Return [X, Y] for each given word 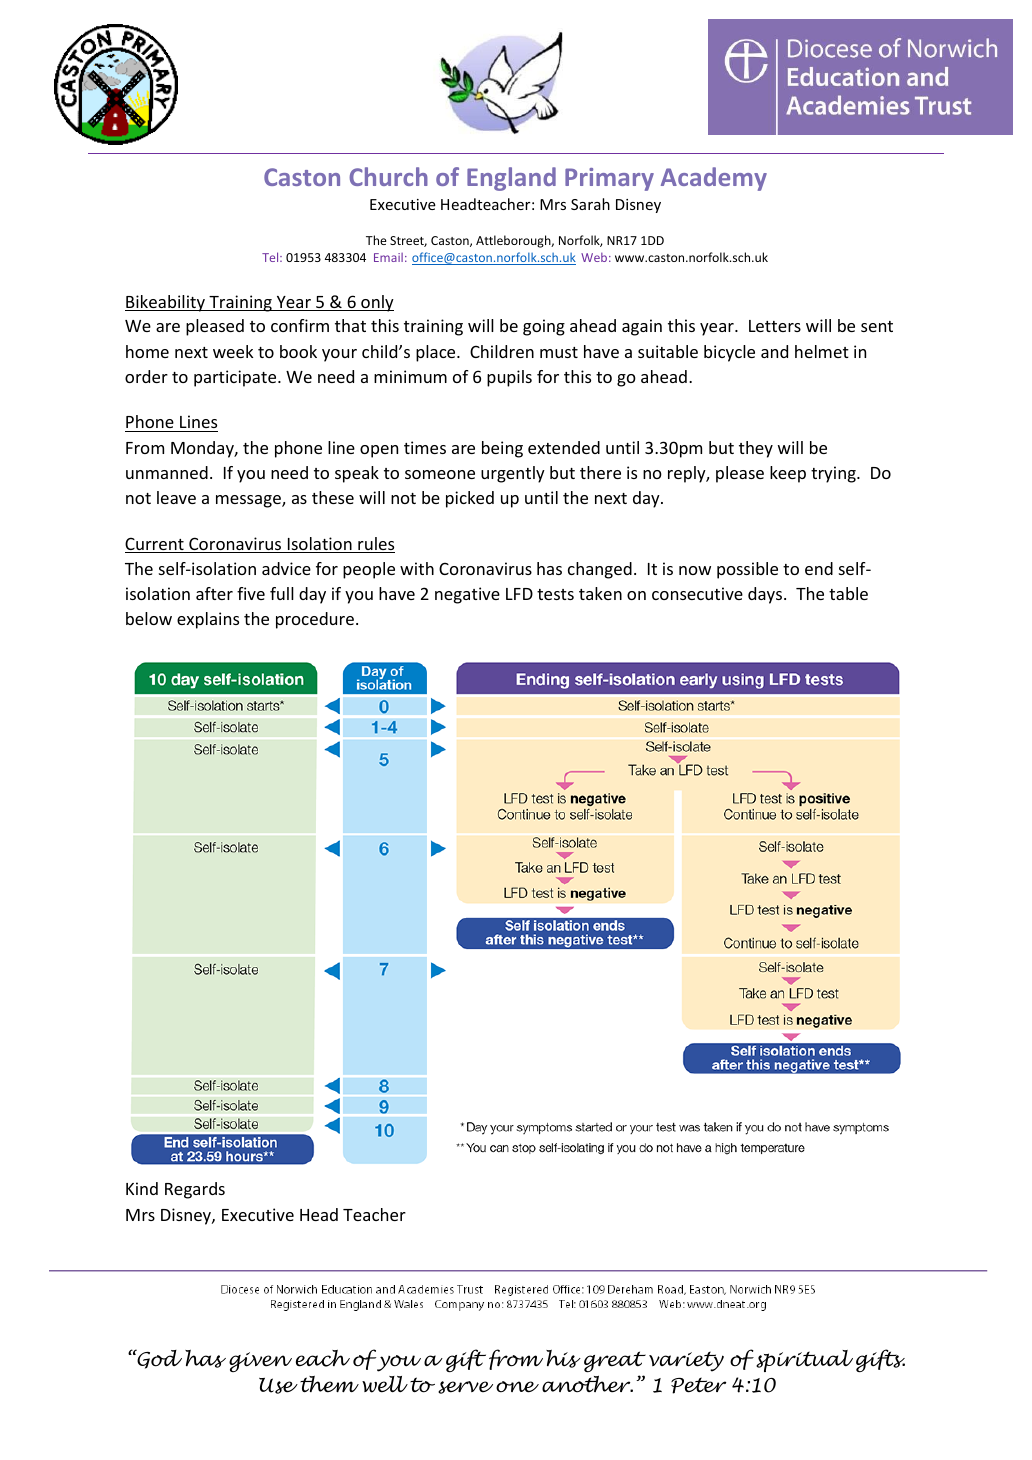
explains [208, 620]
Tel [271, 257]
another [587, 1384]
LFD [519, 594]
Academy [714, 179]
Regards [195, 1190]
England [511, 179]
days [766, 595]
